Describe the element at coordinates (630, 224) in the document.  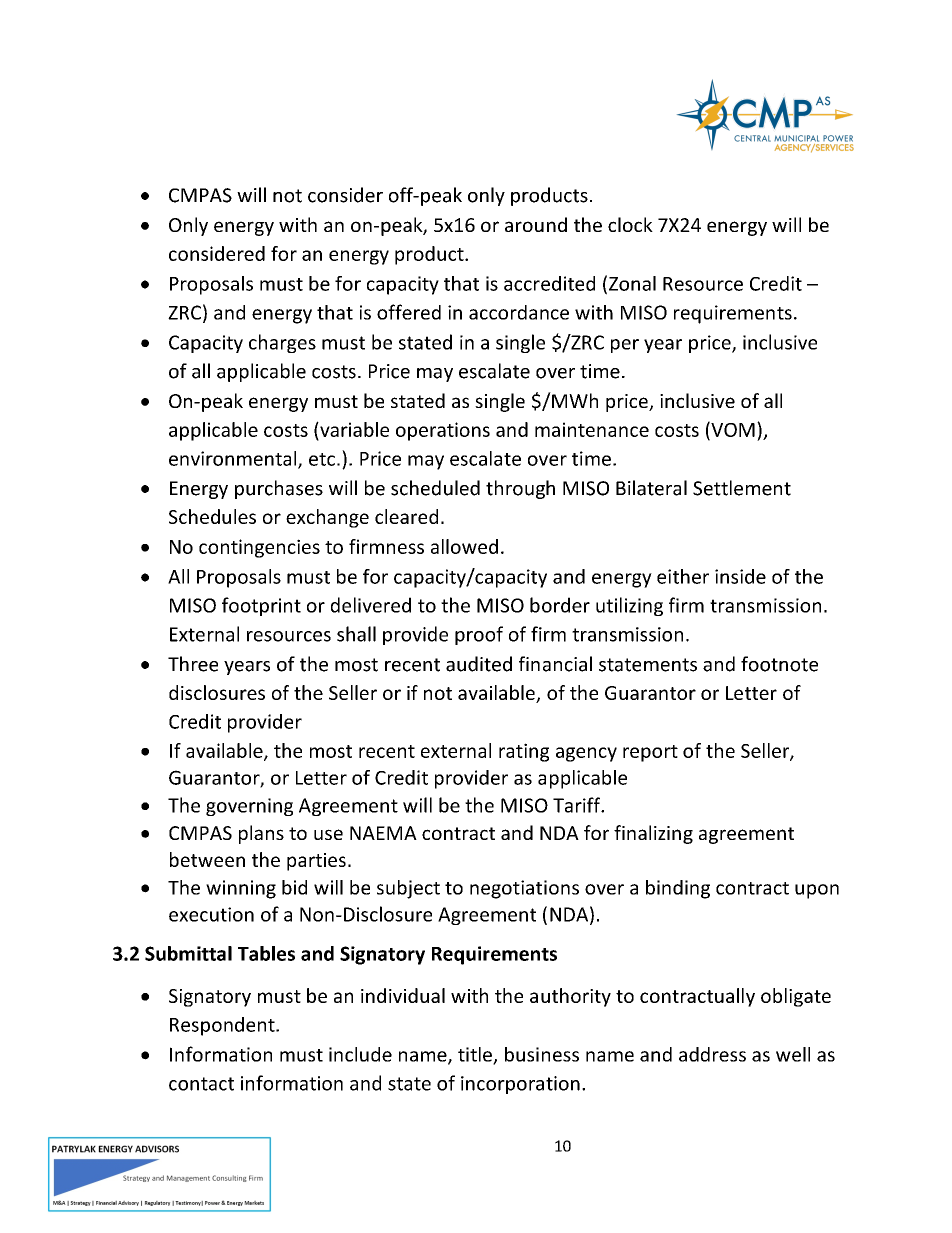
I see `clock` at that location.
